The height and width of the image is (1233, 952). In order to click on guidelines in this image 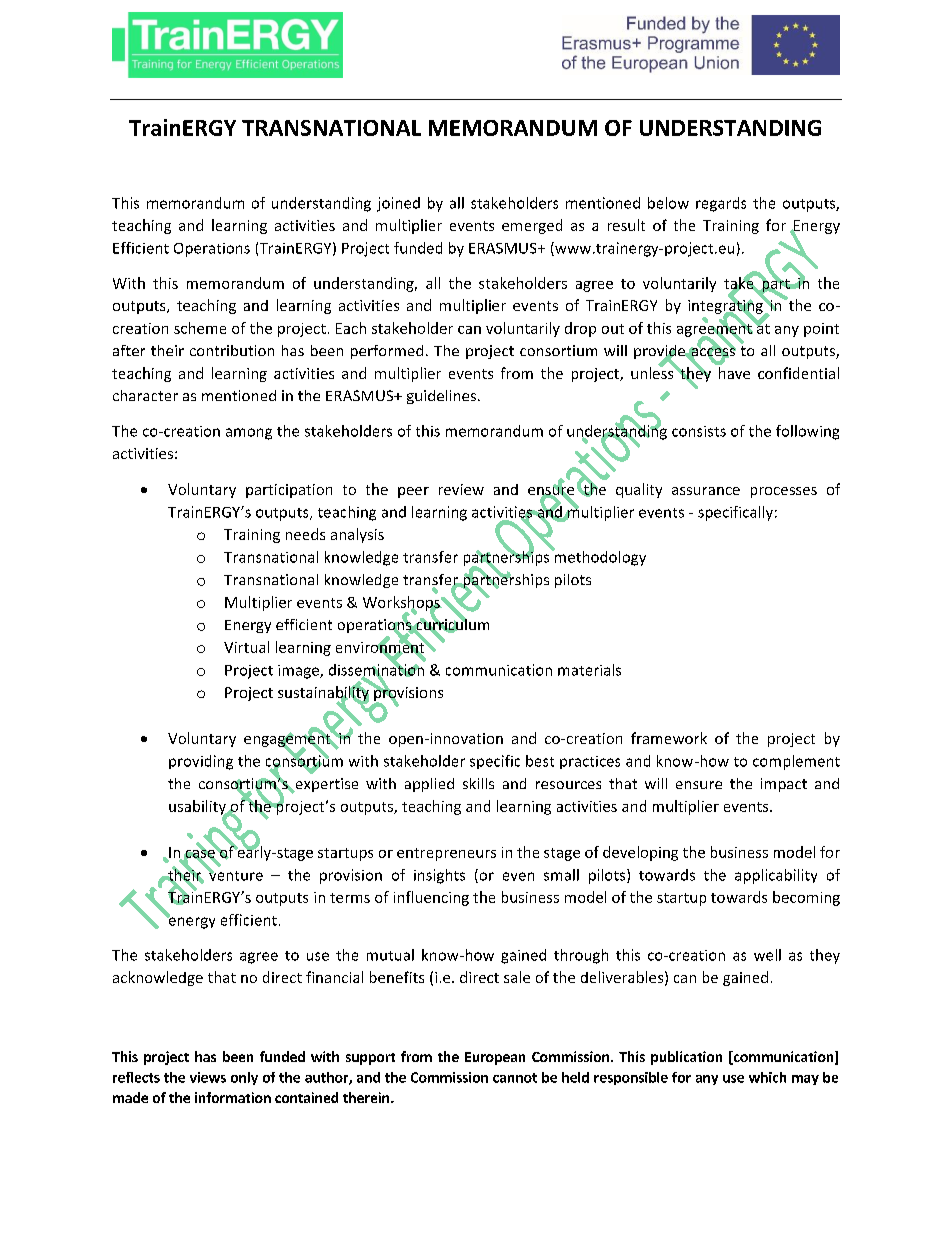, I will do `click(441, 397)`.
